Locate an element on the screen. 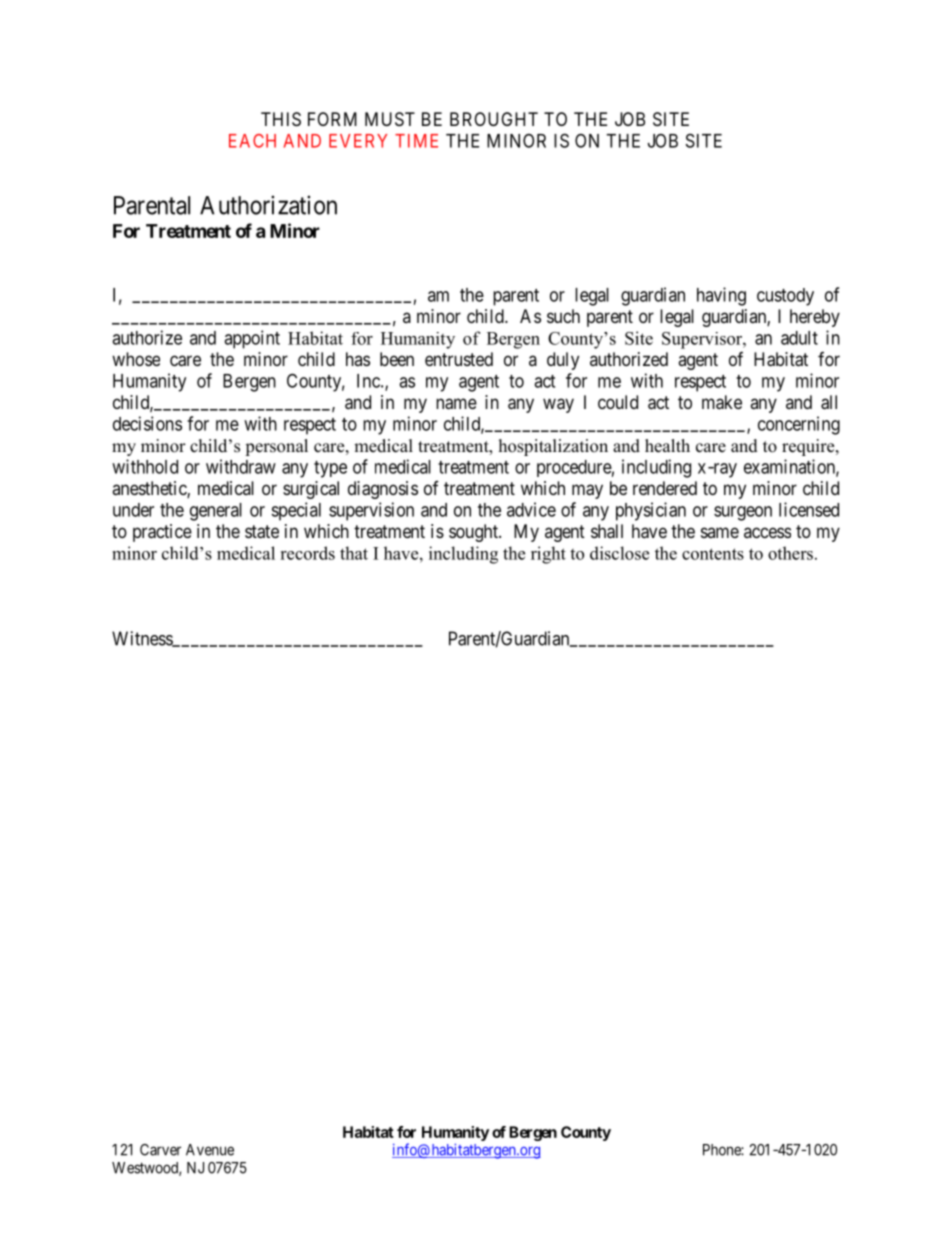 The height and width of the screenshot is (1233, 952). general is located at coordinates (216, 512).
